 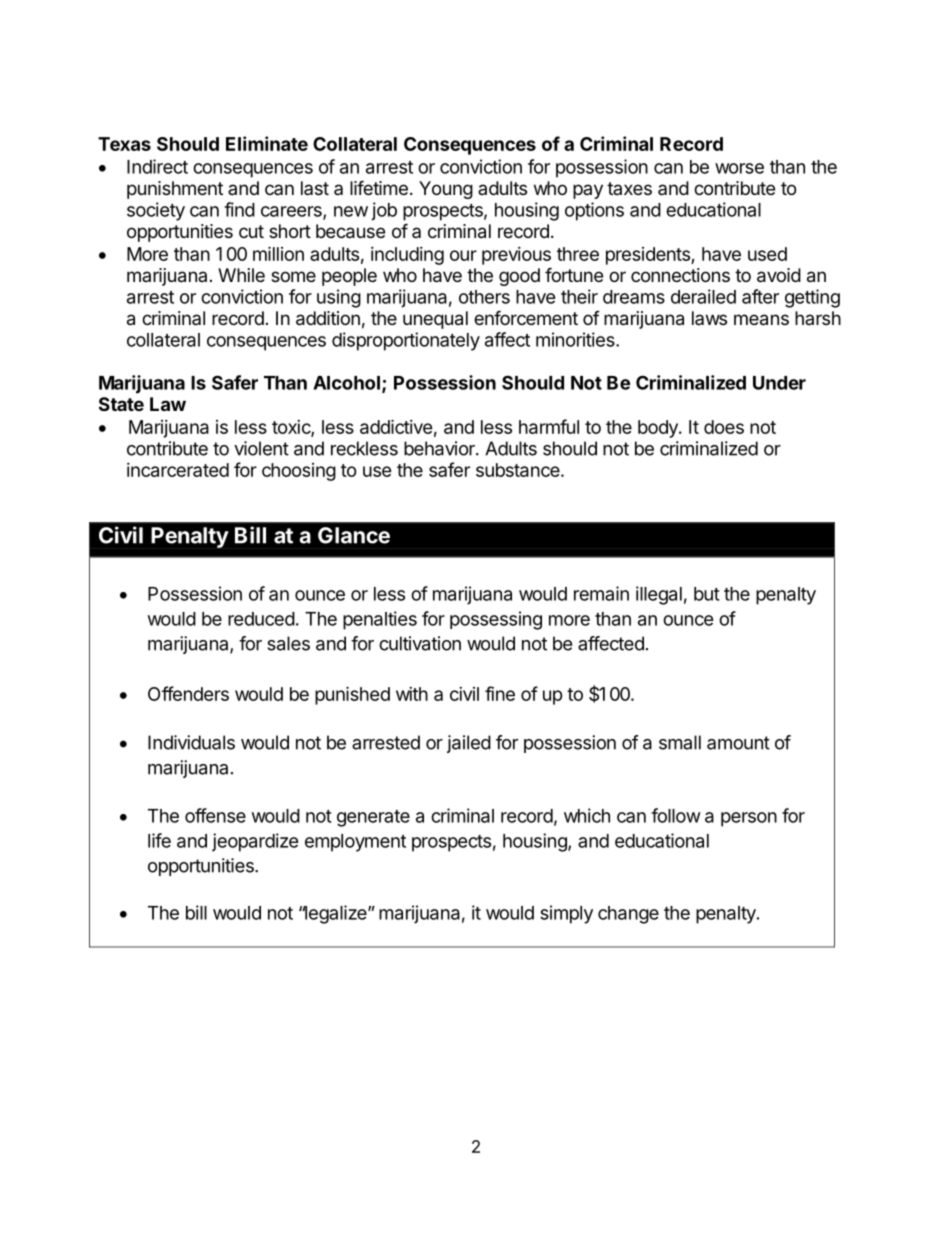 What do you see at coordinates (354, 535) in the image?
I see `Glance` at bounding box center [354, 535].
